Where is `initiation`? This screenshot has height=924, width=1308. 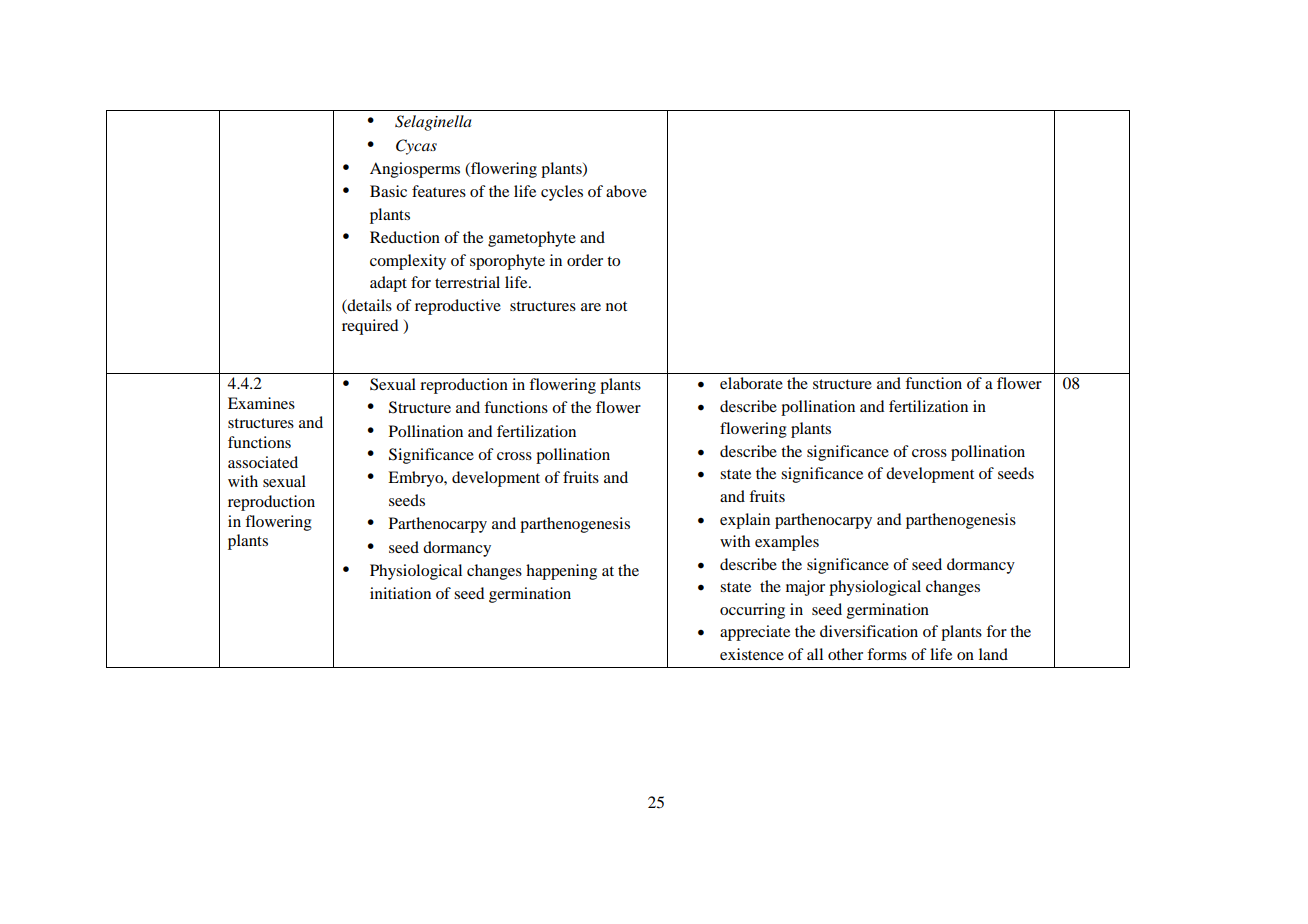 initiation is located at coordinates (400, 593).
